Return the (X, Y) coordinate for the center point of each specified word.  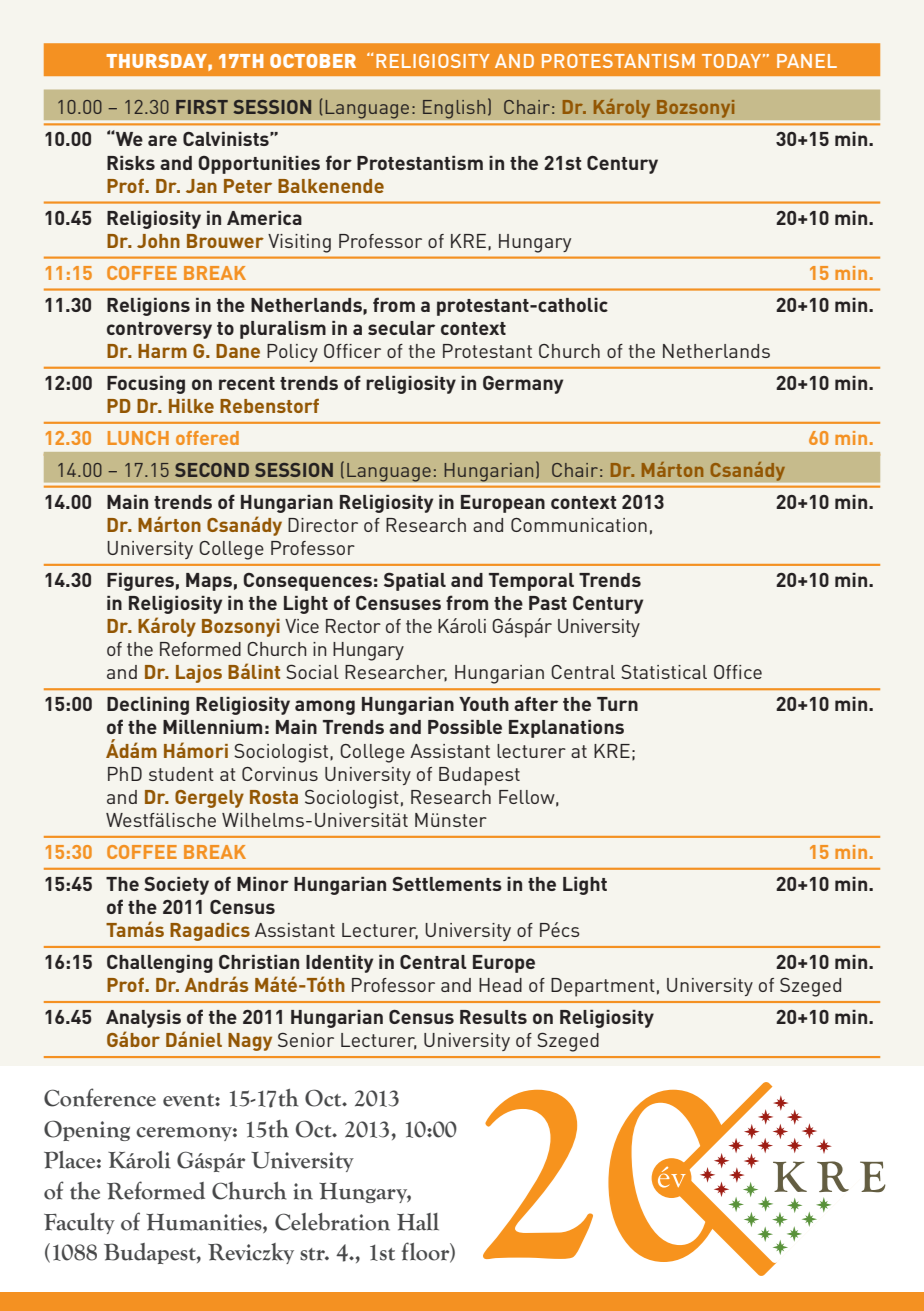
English (454, 109)
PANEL (807, 61)
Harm (162, 351)
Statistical (664, 671)
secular (401, 328)
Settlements (447, 884)
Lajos (199, 674)
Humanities (205, 1222)
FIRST (202, 107)
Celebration (332, 1222)
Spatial (415, 582)
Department (603, 987)
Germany (523, 385)
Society (176, 886)
